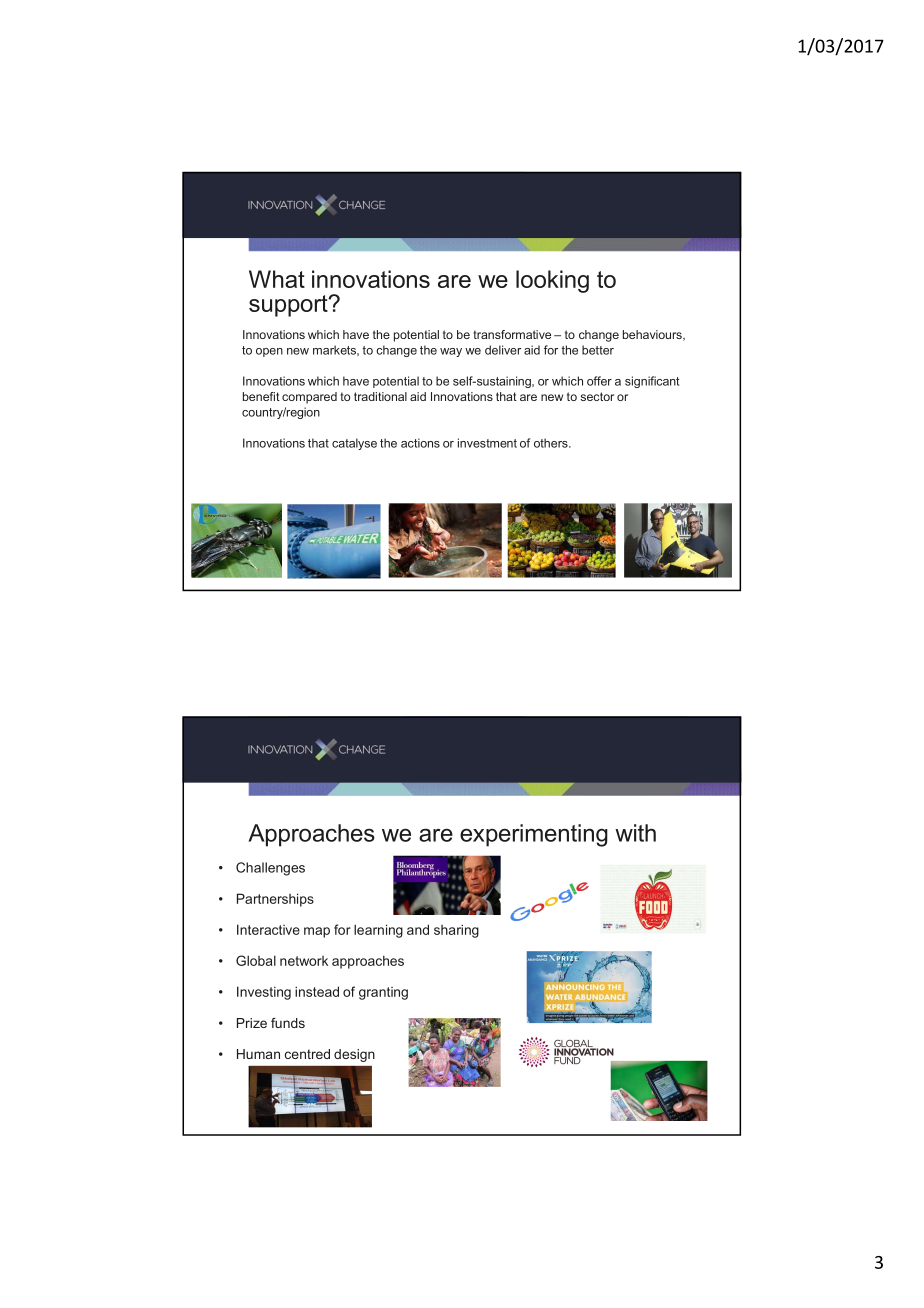 This screenshot has height=1308, width=924. What do you see at coordinates (635, 833) in the screenshot?
I see `with` at bounding box center [635, 833].
